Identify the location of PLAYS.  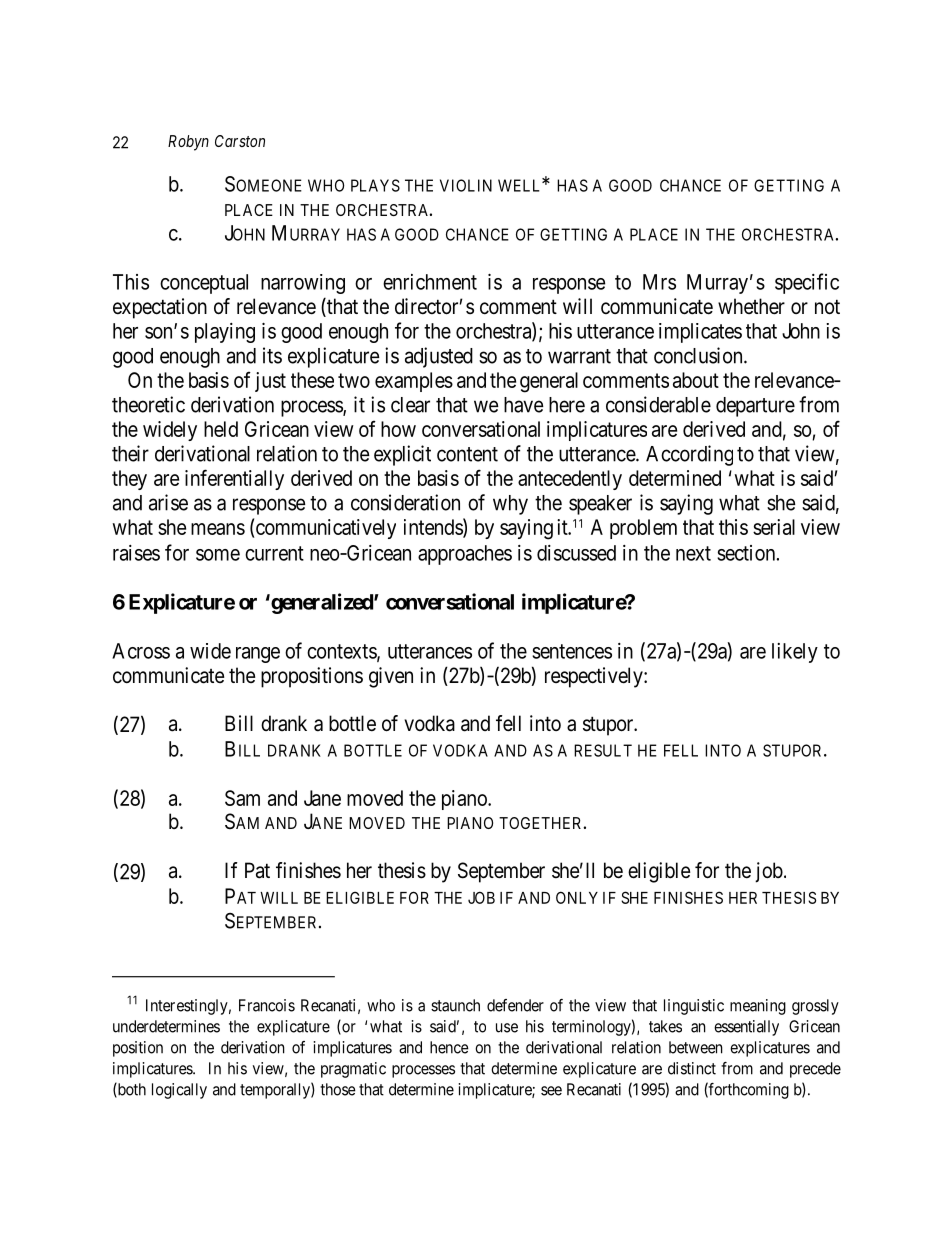
(375, 185).
